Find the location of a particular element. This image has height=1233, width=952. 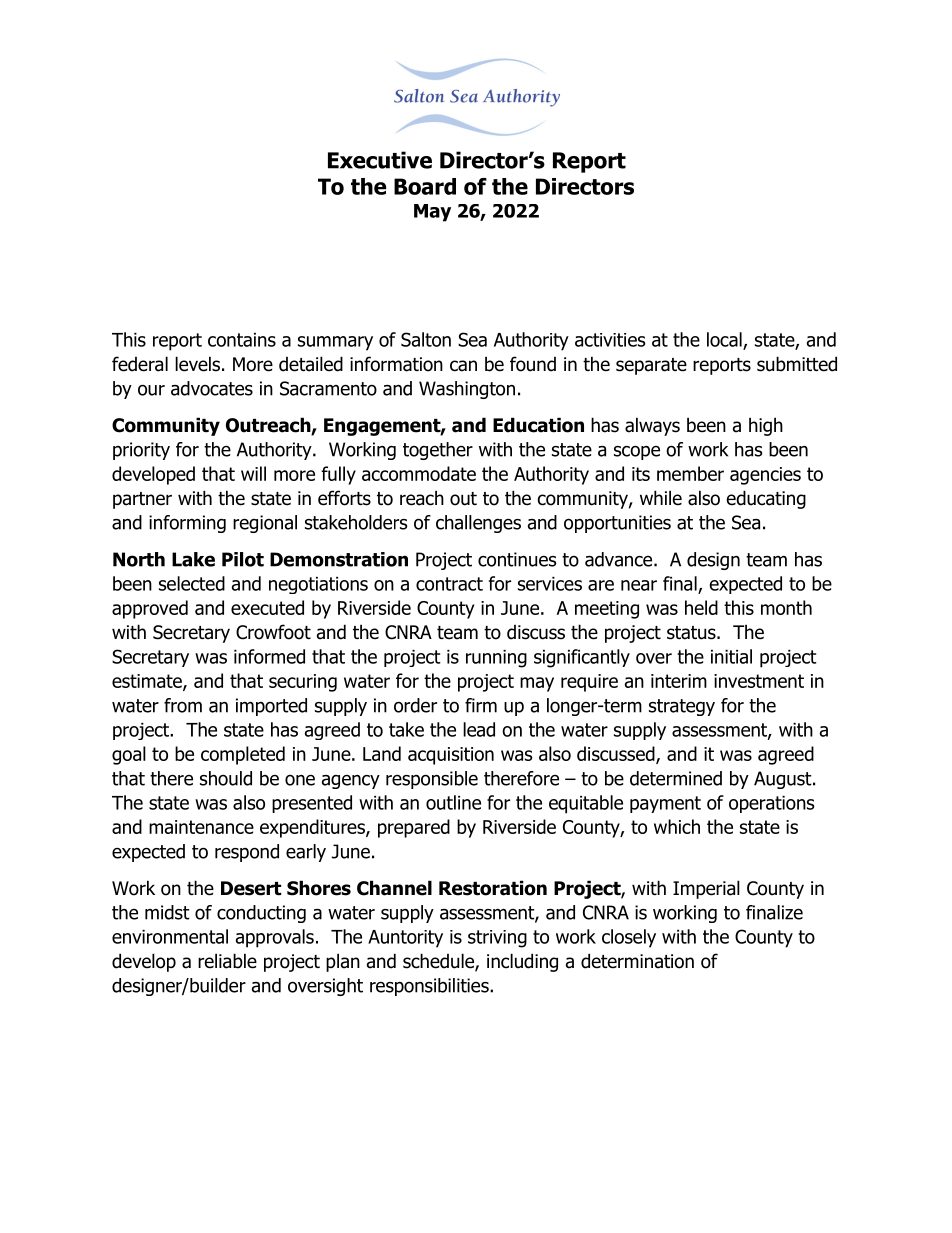

maintenance is located at coordinates (201, 827).
